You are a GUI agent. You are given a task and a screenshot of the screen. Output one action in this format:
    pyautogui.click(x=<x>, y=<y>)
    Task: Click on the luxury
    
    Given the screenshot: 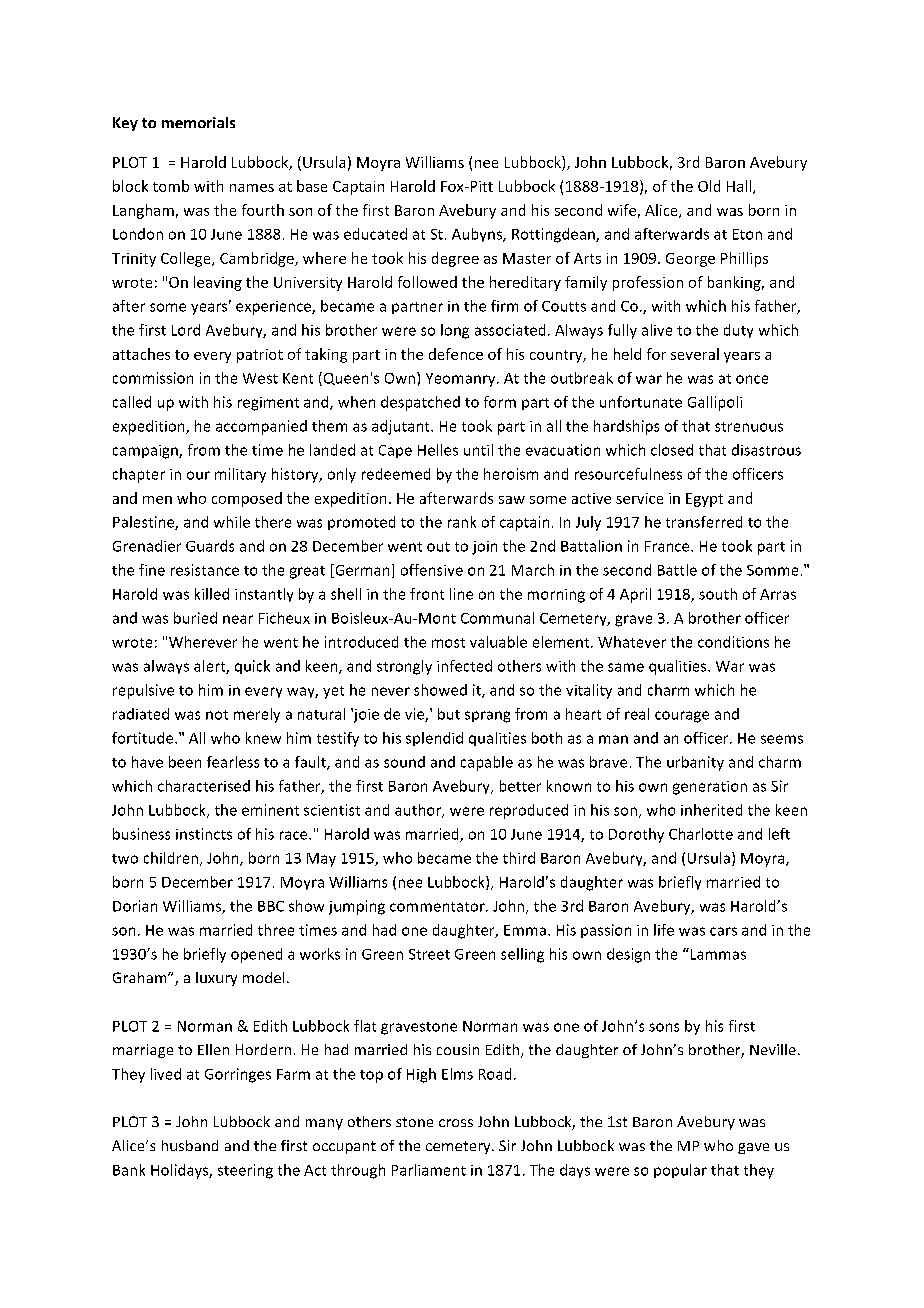 What is the action you would take?
    pyautogui.click(x=216, y=979)
